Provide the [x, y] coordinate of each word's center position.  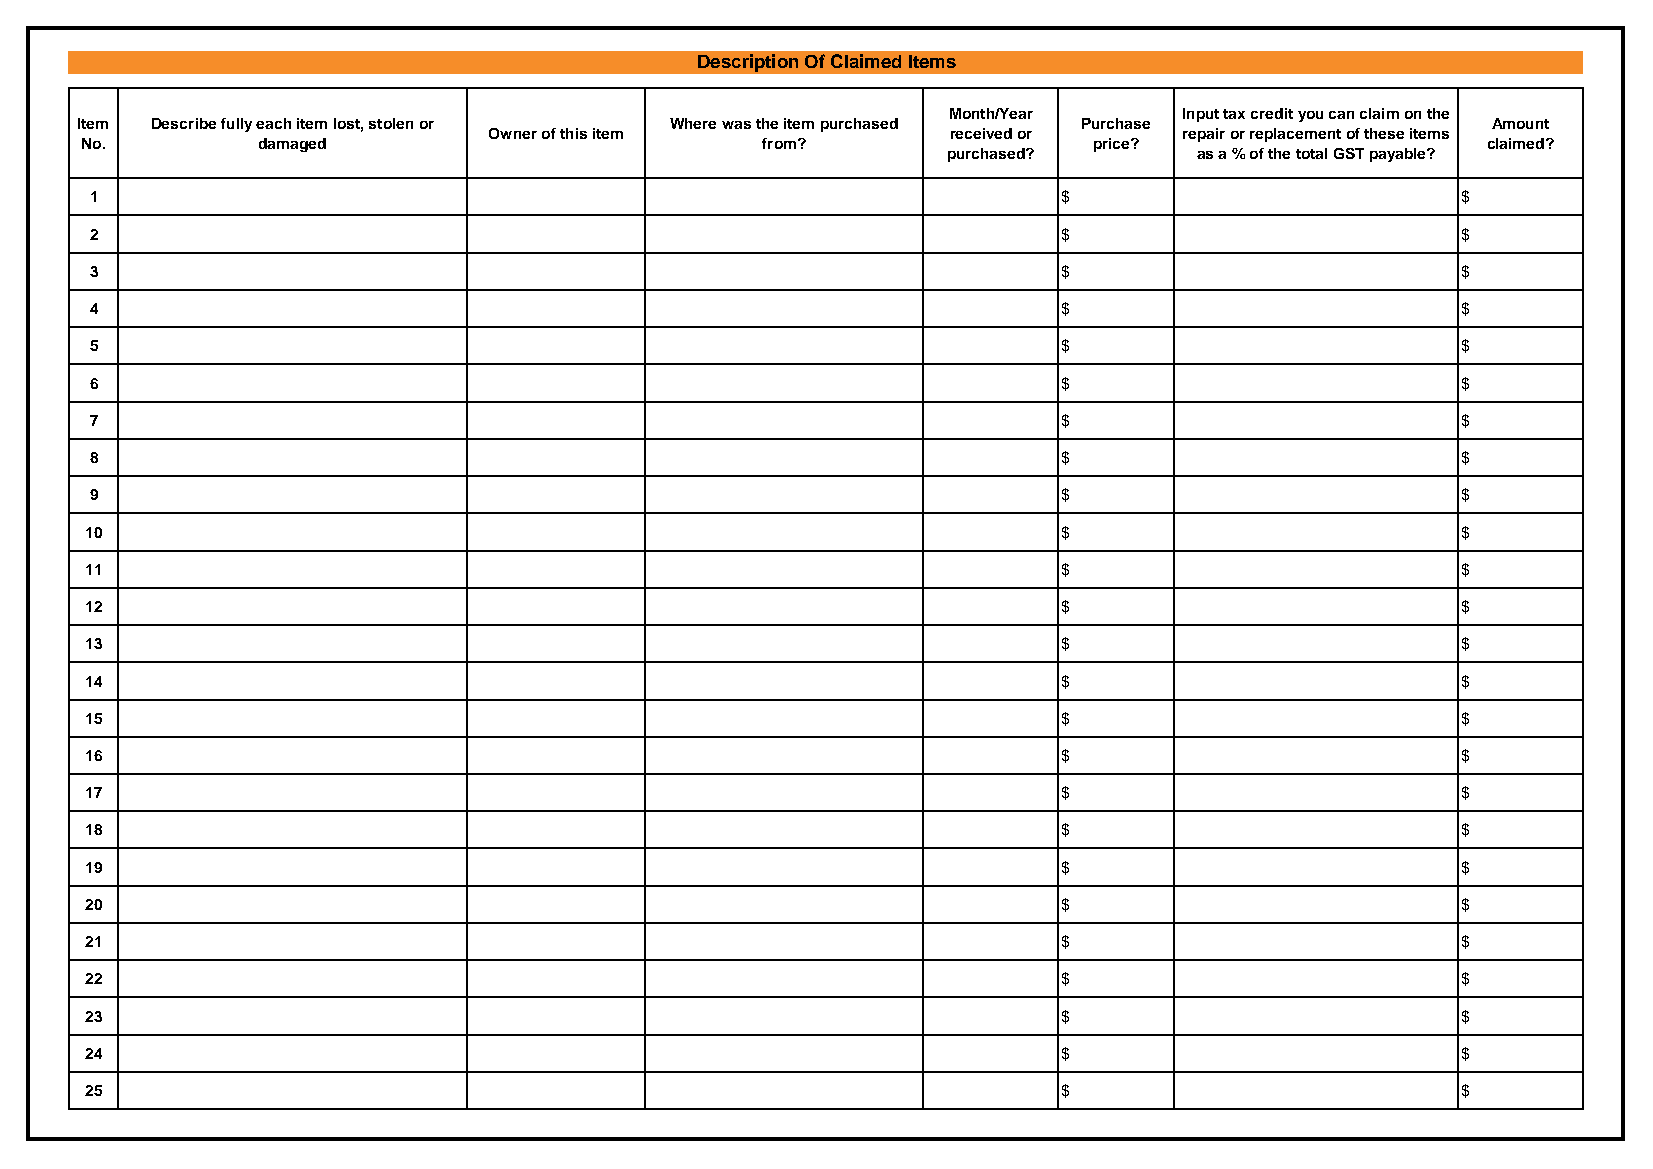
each [273, 123]
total [1311, 153]
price [1113, 145]
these [1384, 133]
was [736, 125]
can [1341, 115]
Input [1201, 115]
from [779, 143]
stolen [391, 123]
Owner [513, 133]
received [981, 133]
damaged [292, 145]
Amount [1520, 123]
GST [1349, 153]
